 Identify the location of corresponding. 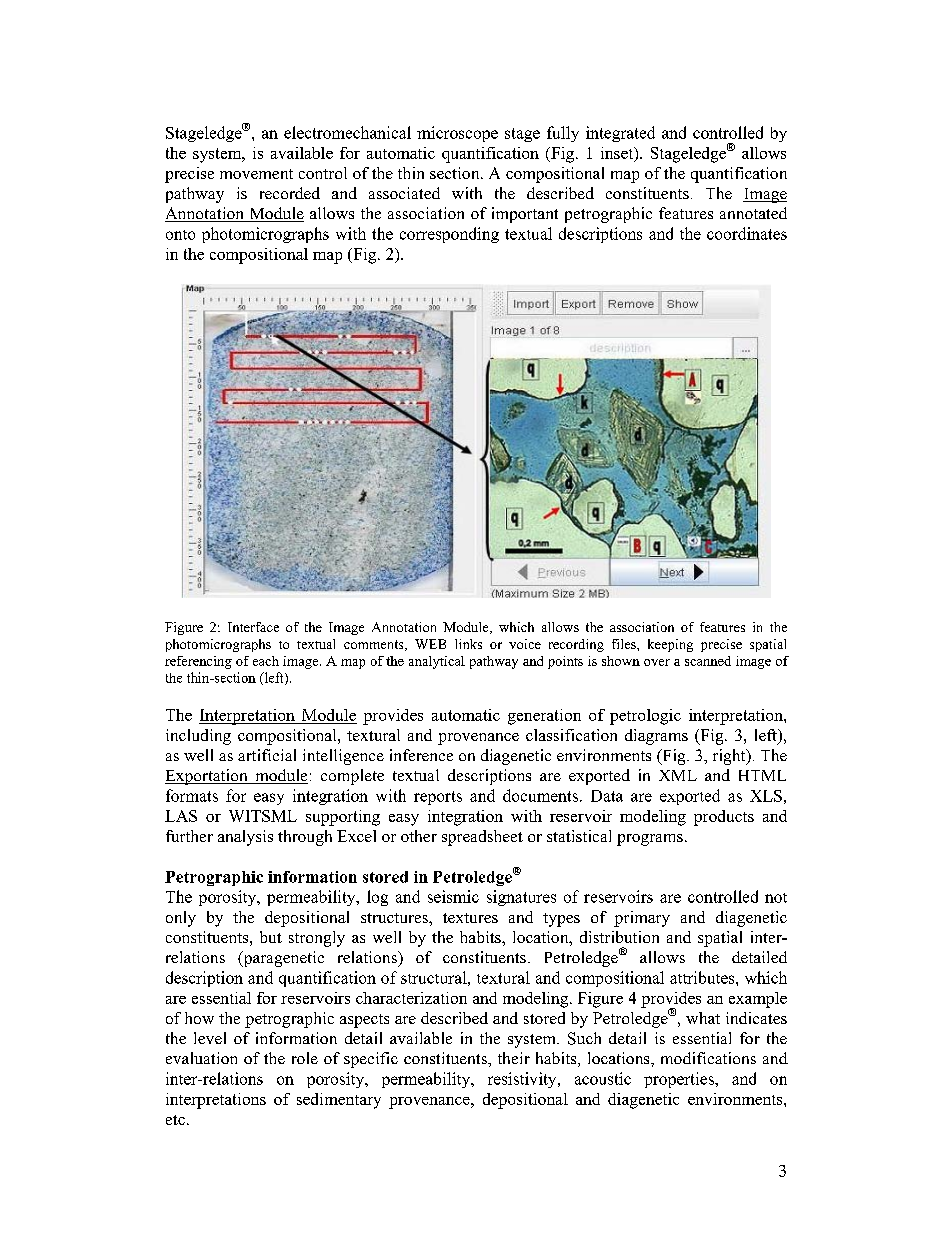
(449, 235).
